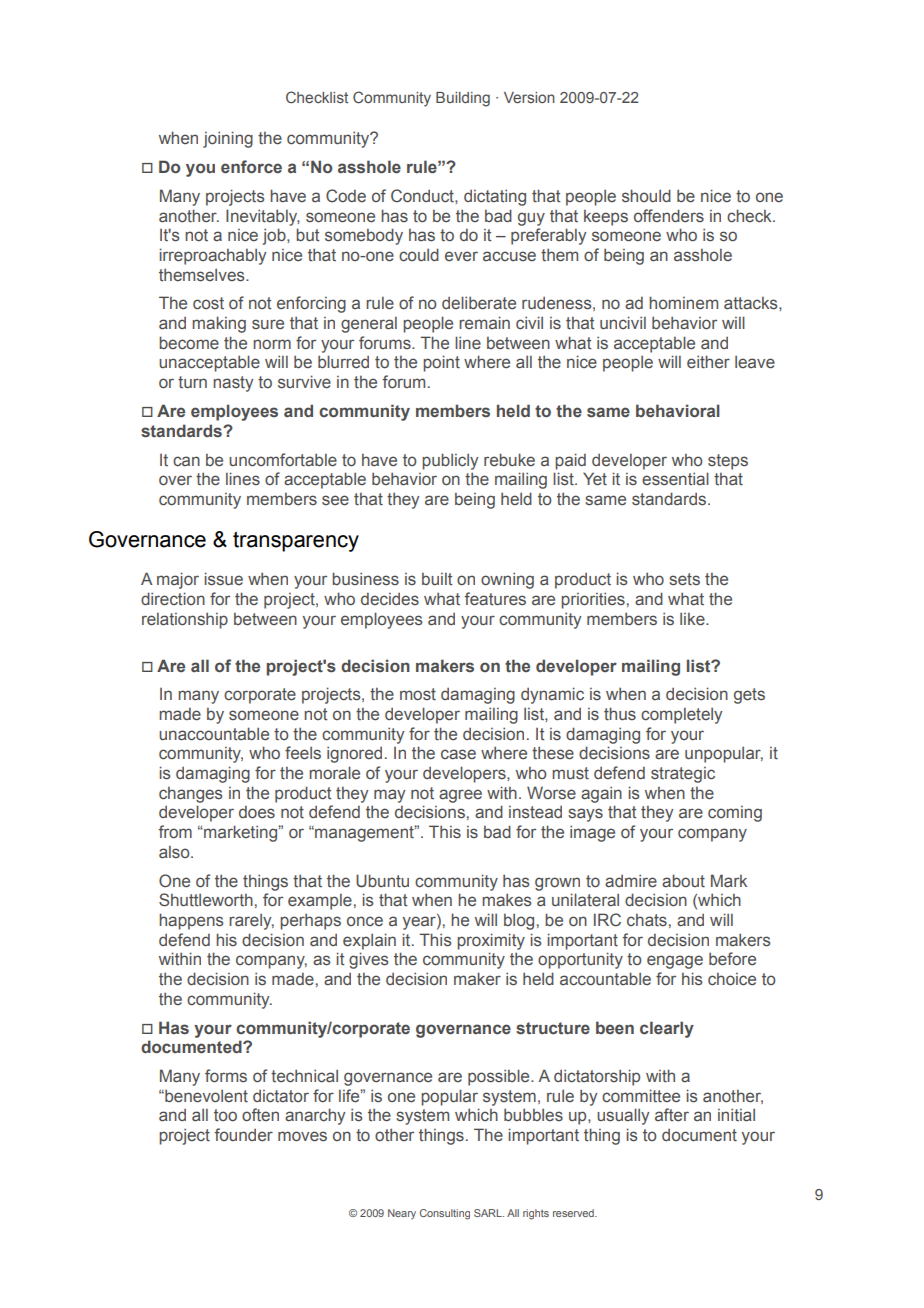  Describe the element at coordinates (445, 1214) in the page. I see `Consulting` at that location.
